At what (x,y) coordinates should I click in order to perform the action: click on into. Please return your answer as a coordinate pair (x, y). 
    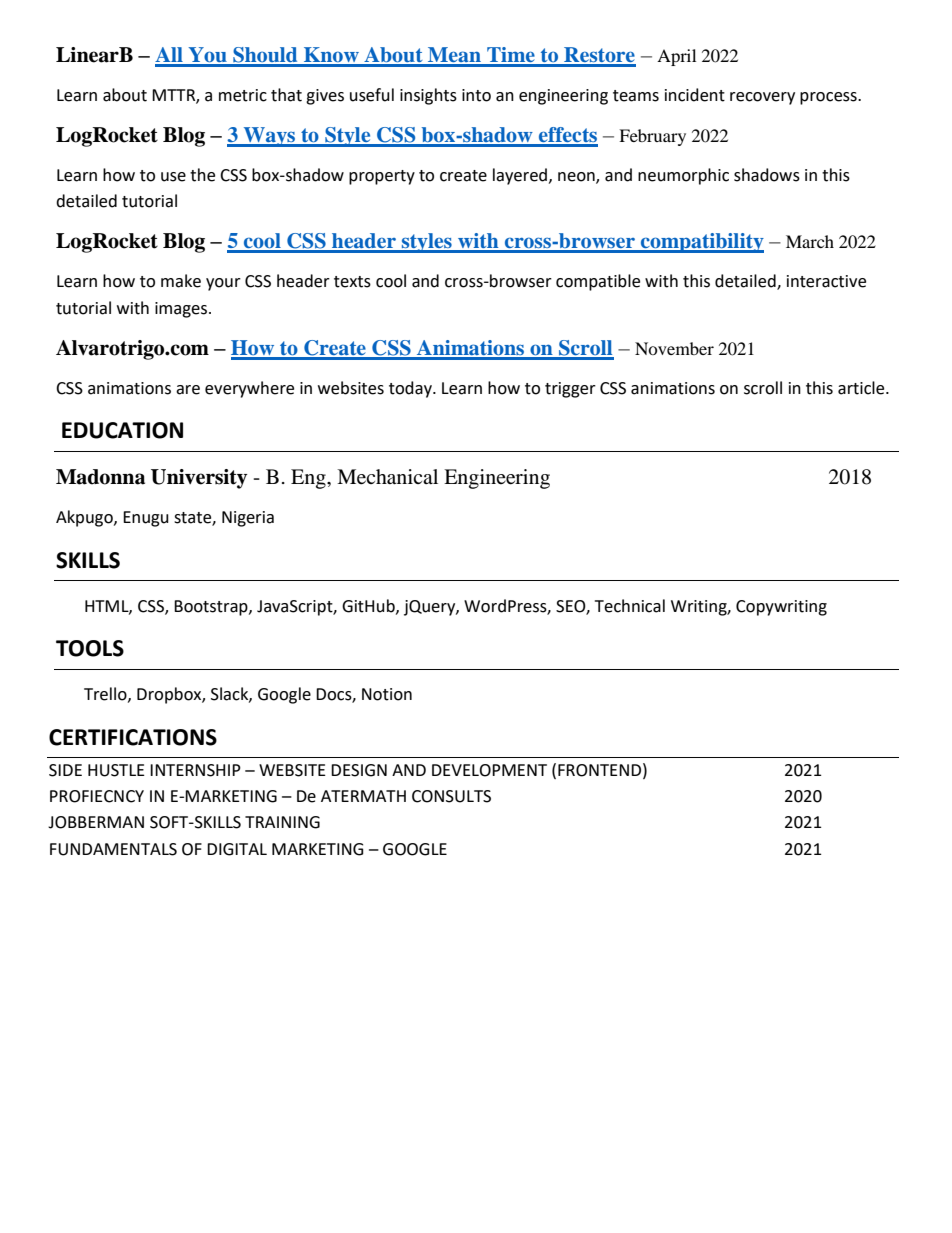
    Looking at the image, I should click on (476, 95).
